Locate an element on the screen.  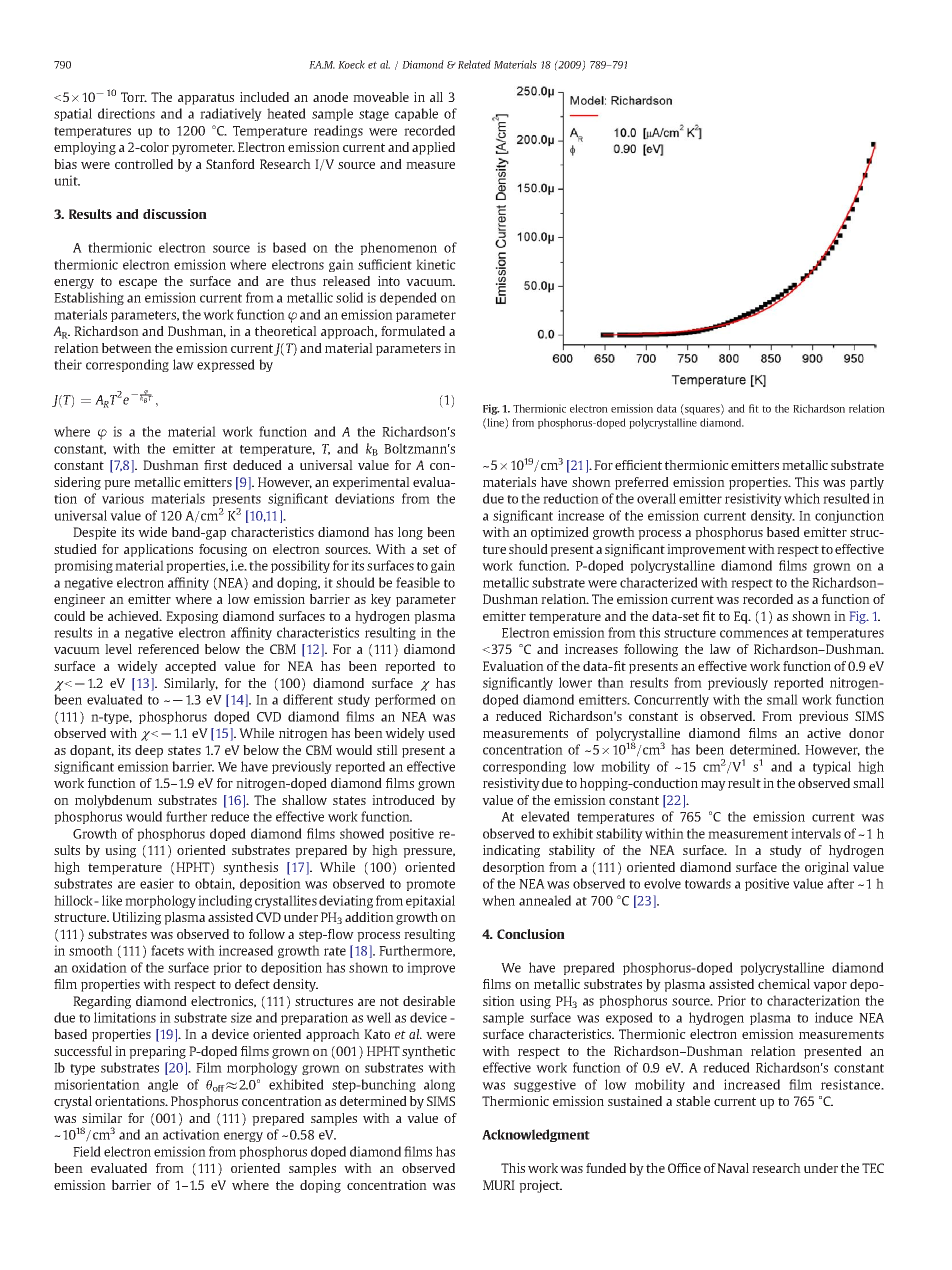
Acknowledgment is located at coordinates (536, 1135).
